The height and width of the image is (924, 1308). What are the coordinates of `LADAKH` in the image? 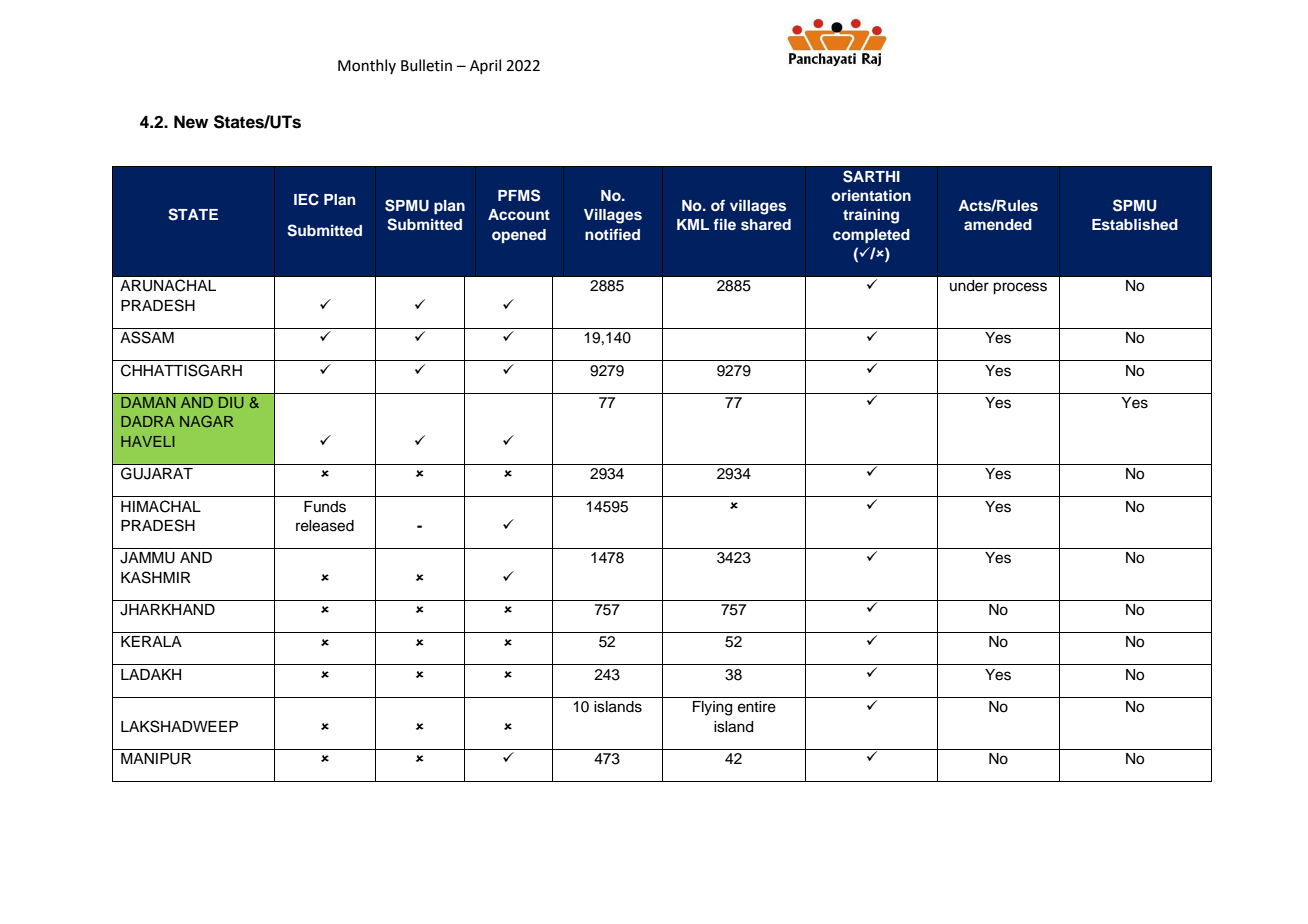 It's located at (151, 674).
